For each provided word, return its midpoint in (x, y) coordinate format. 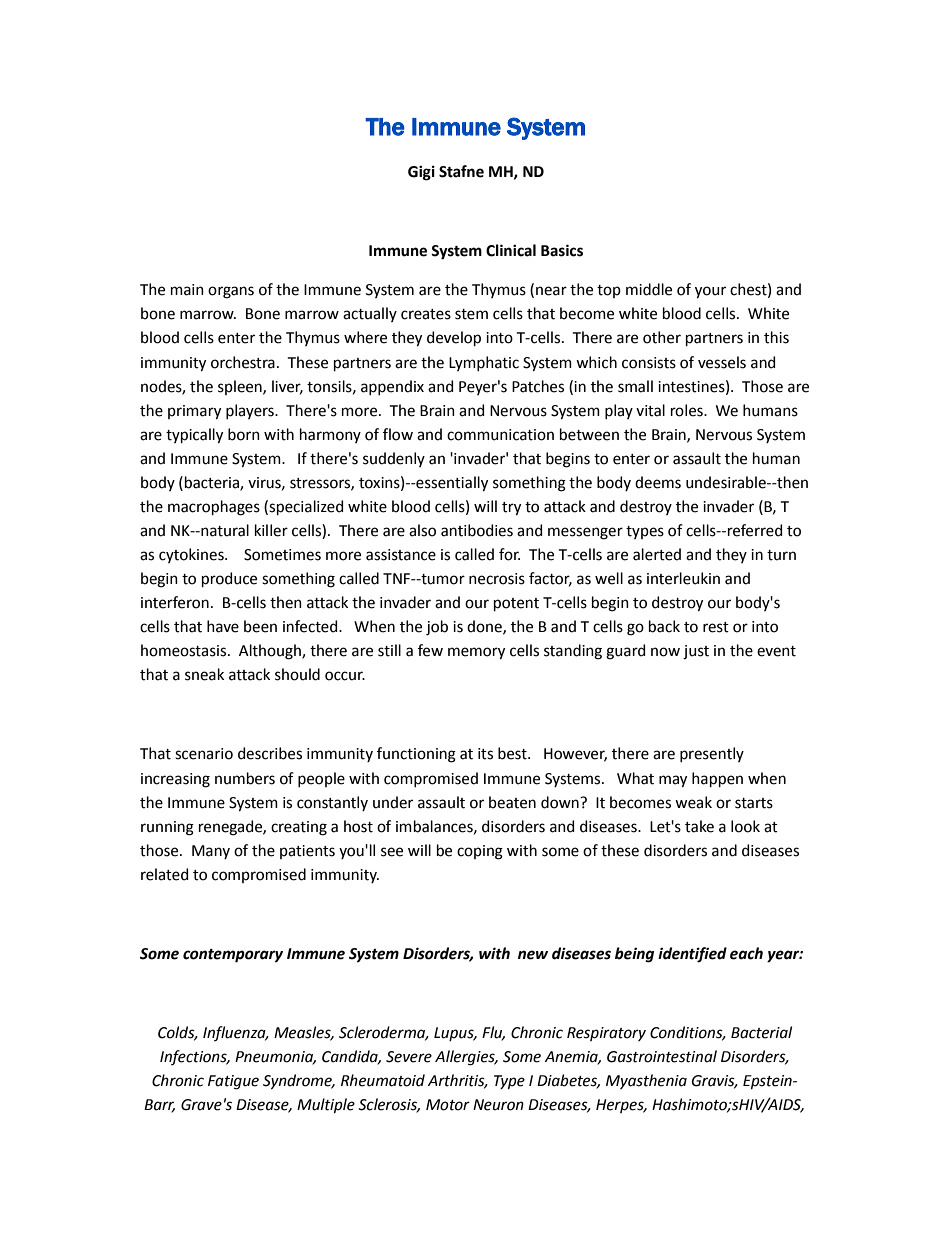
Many (211, 852)
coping (480, 852)
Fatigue (233, 1082)
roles (688, 410)
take (699, 826)
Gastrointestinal (662, 1056)
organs (231, 292)
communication (500, 435)
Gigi (421, 173)
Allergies (466, 1058)
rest (716, 627)
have (223, 626)
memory (476, 653)
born (244, 434)
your (710, 292)
